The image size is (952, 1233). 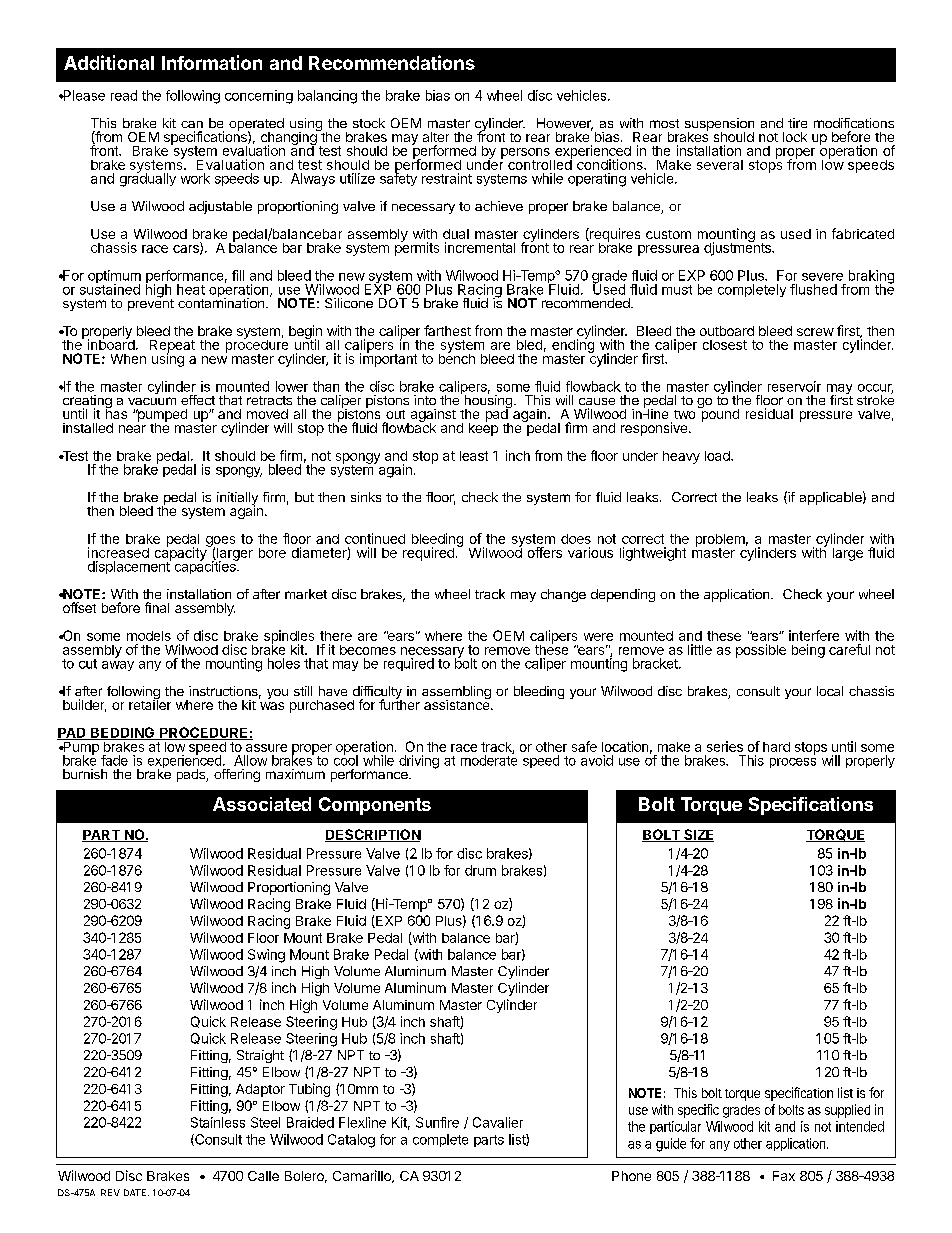 I want to click on Repeat, so click(x=172, y=347).
